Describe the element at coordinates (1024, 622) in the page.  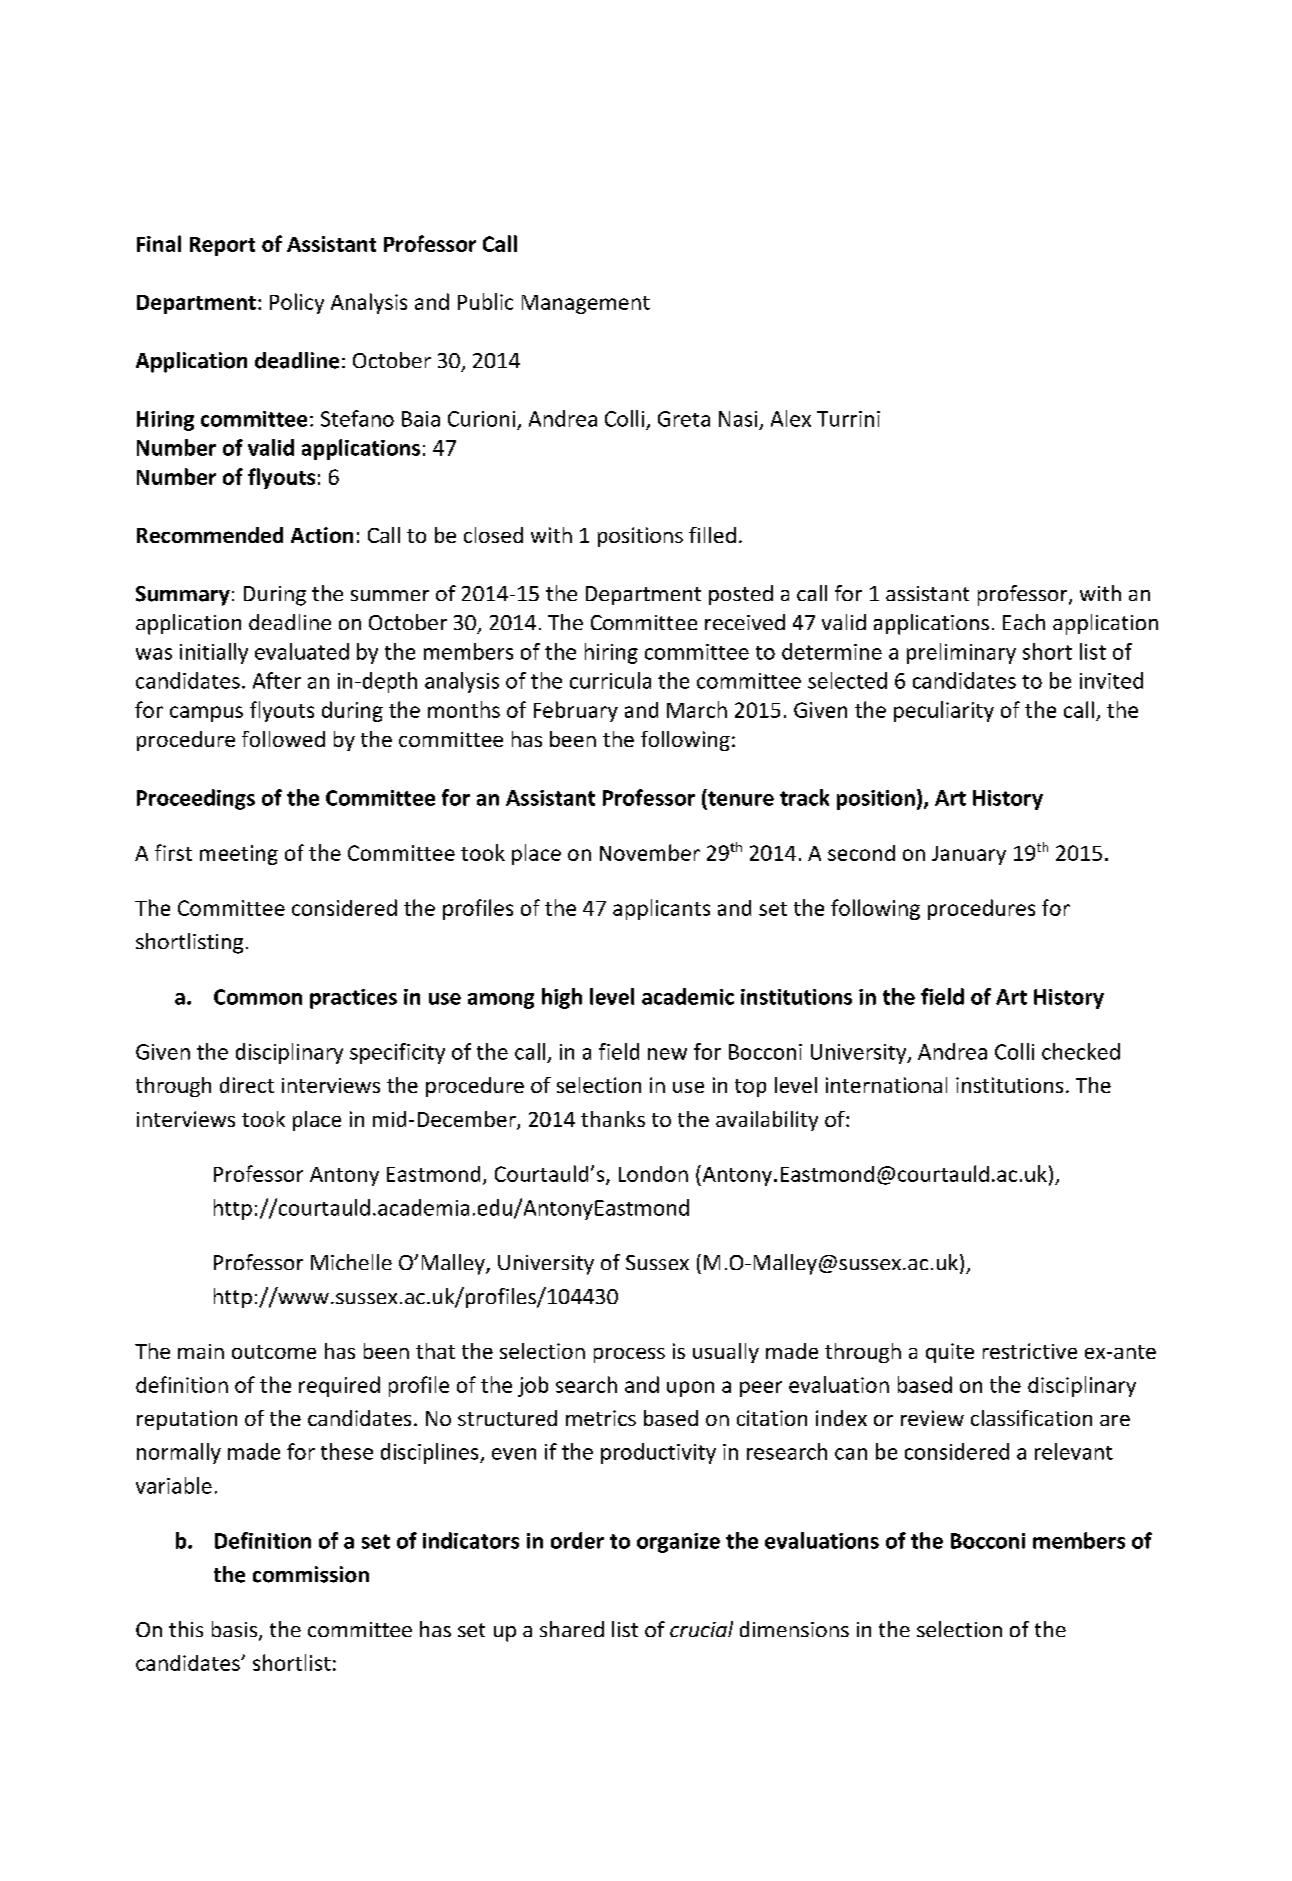
I see `Each` at that location.
